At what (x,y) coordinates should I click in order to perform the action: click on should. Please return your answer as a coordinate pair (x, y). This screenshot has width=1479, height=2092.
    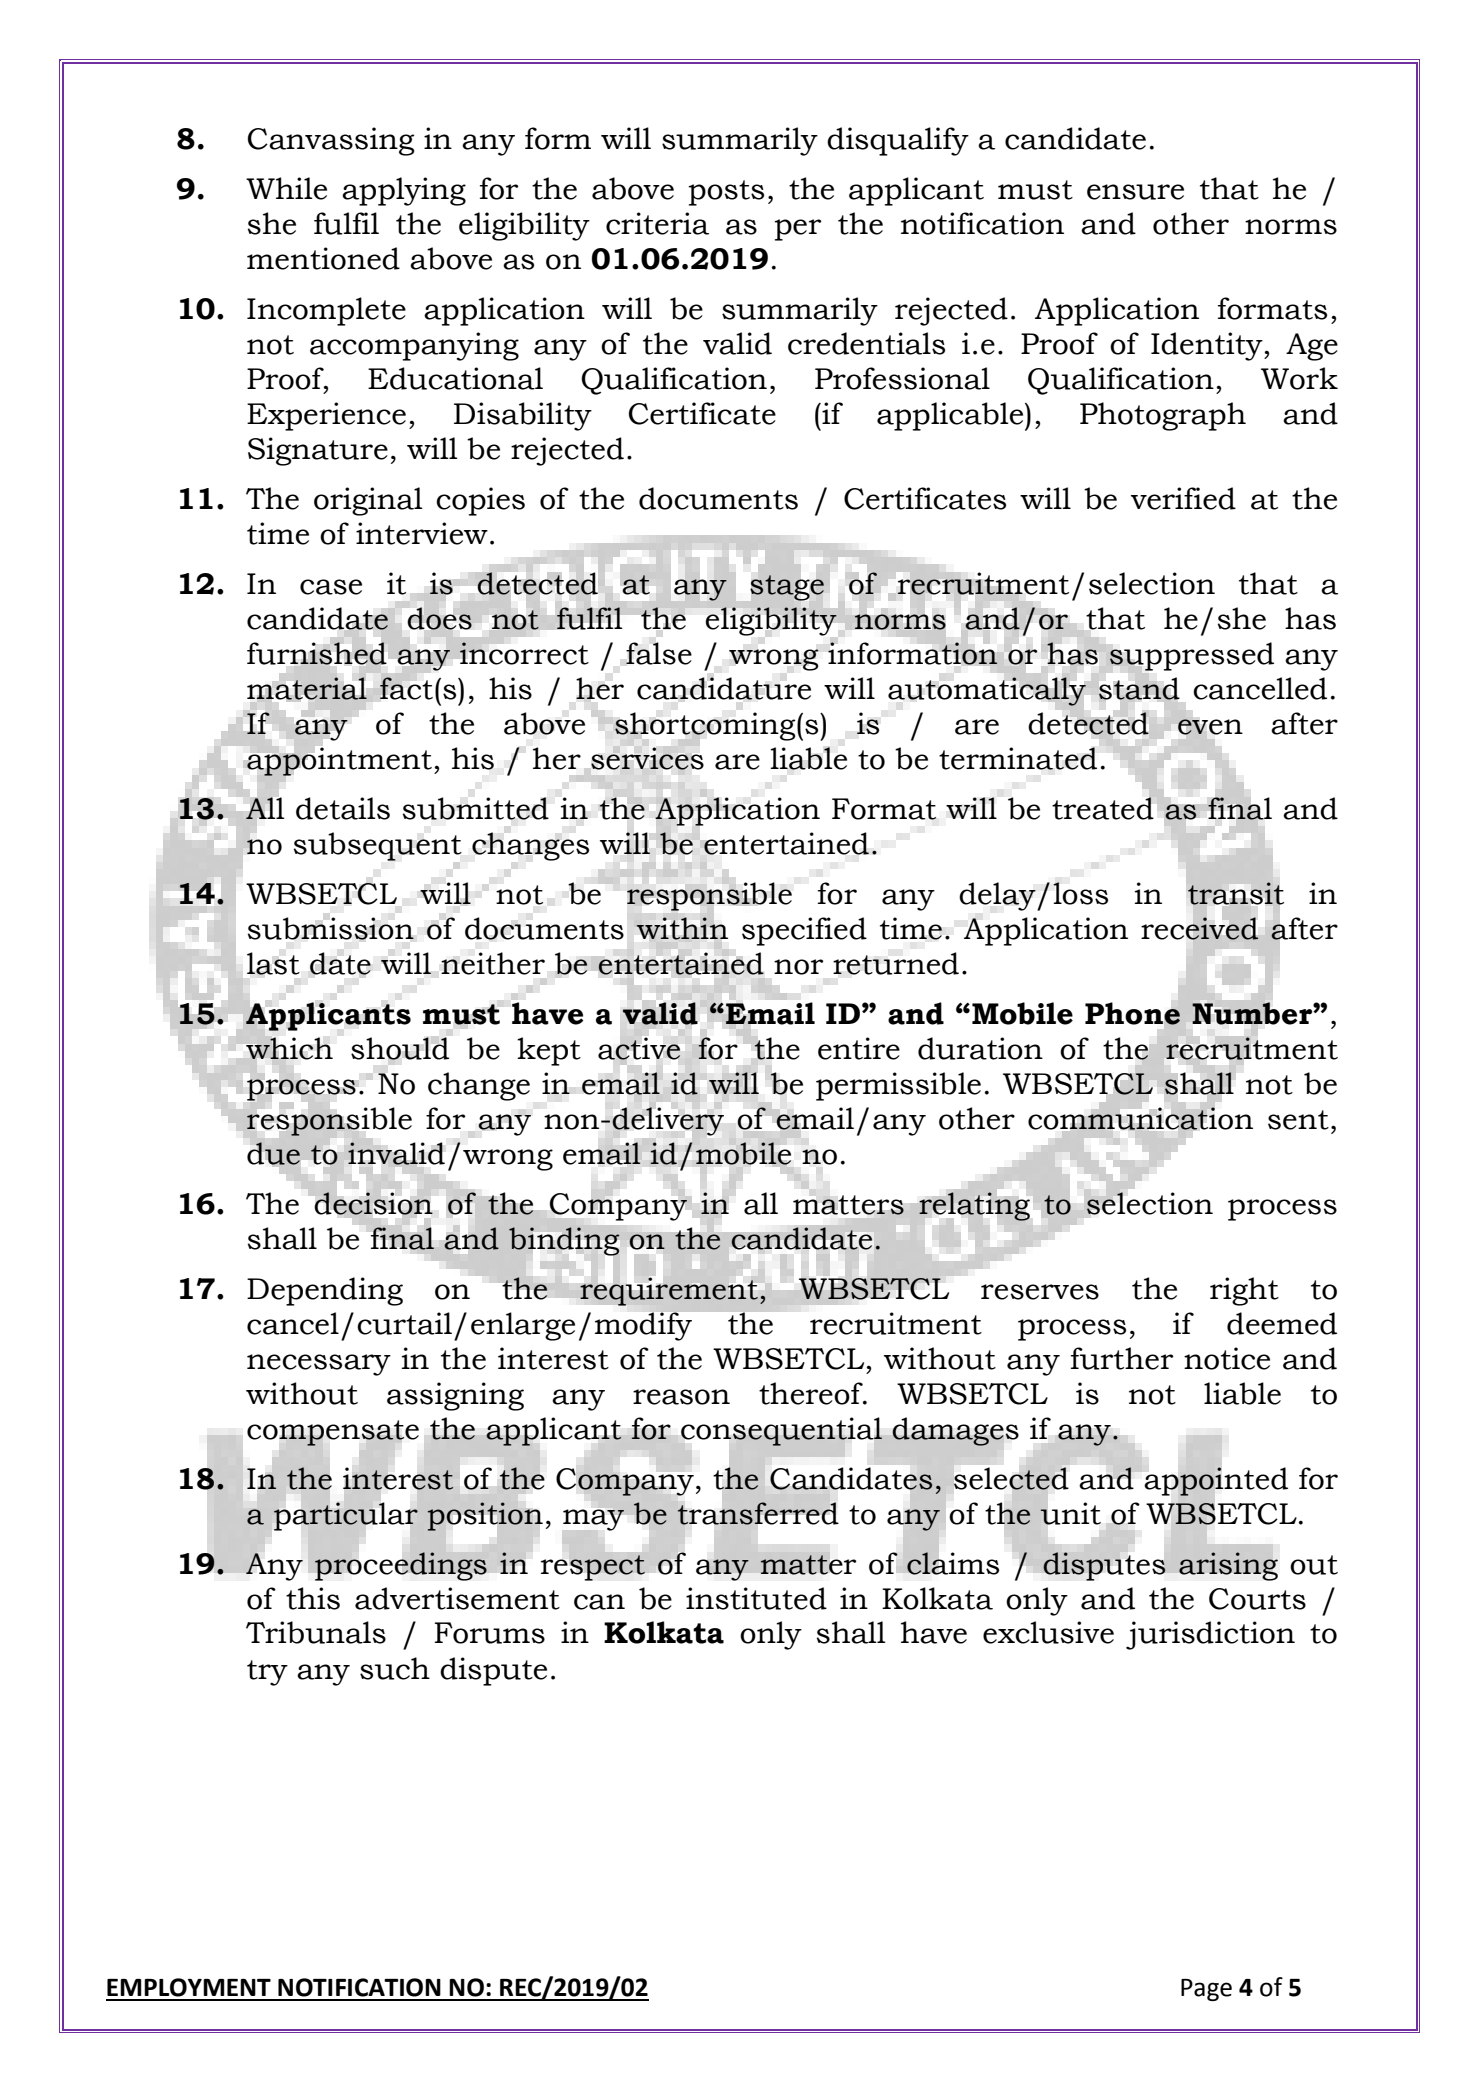
    Looking at the image, I should click on (400, 1048).
